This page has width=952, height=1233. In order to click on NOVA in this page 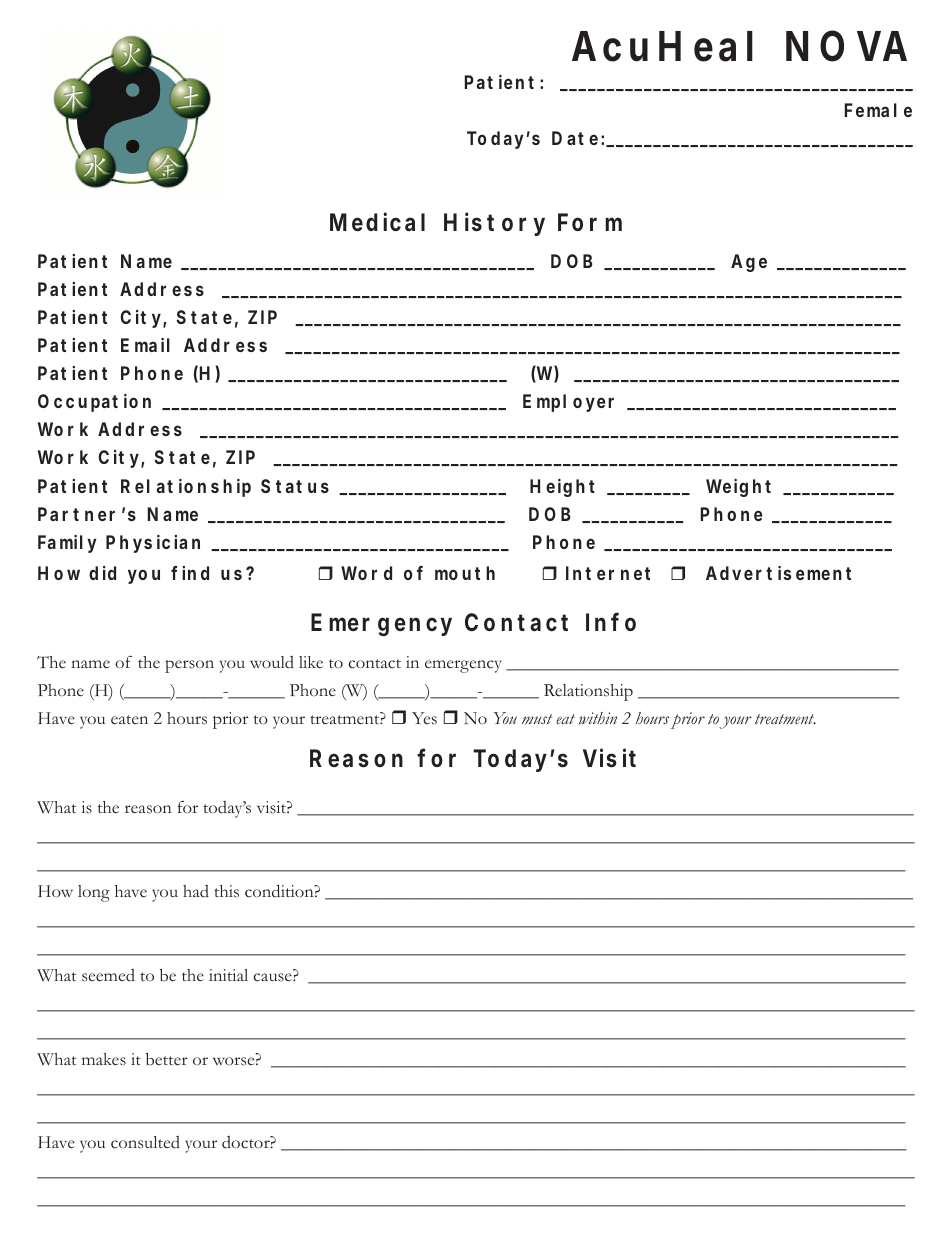, I will do `click(846, 46)`.
